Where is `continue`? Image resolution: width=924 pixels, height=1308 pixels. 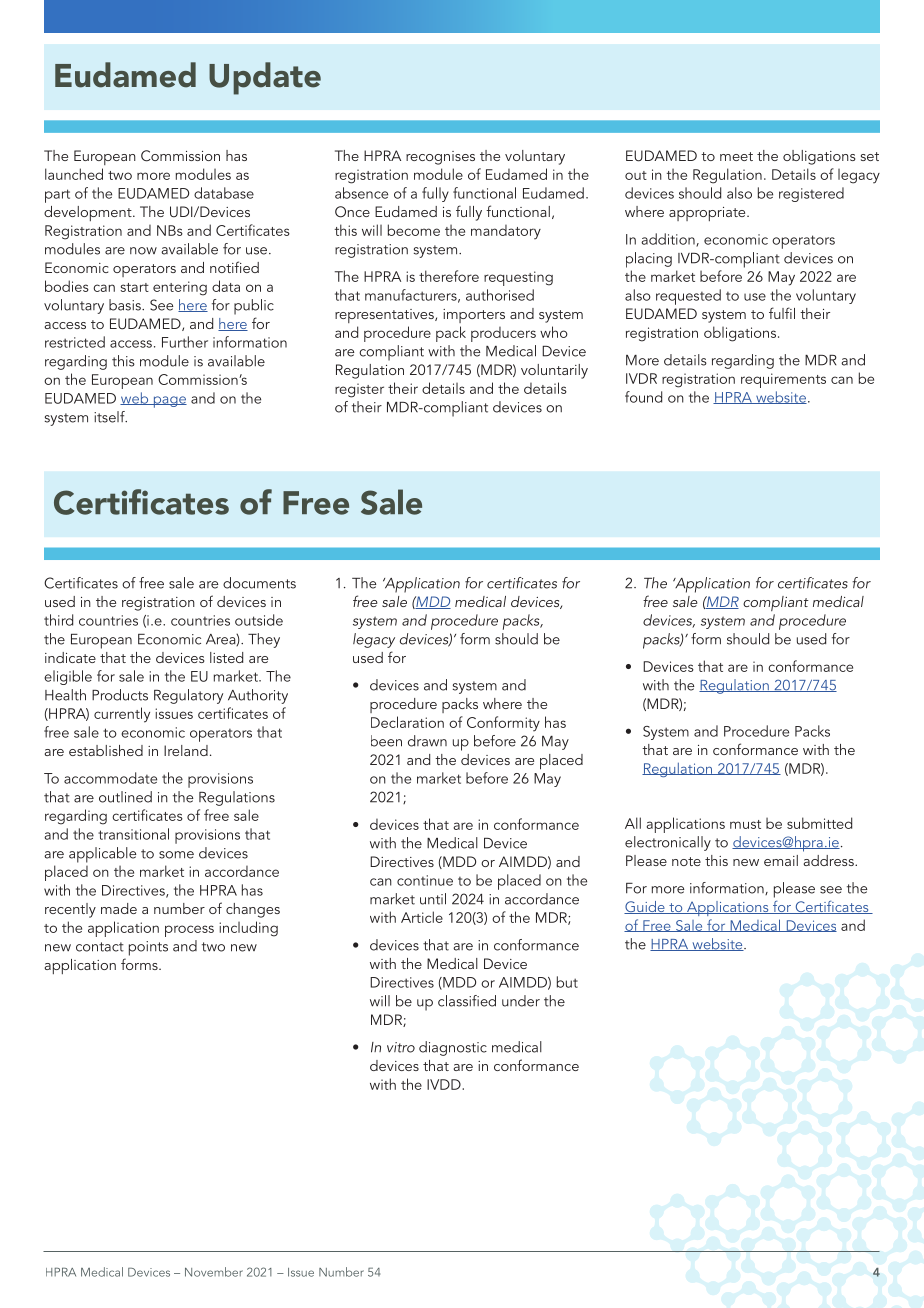
continue is located at coordinates (425, 880).
